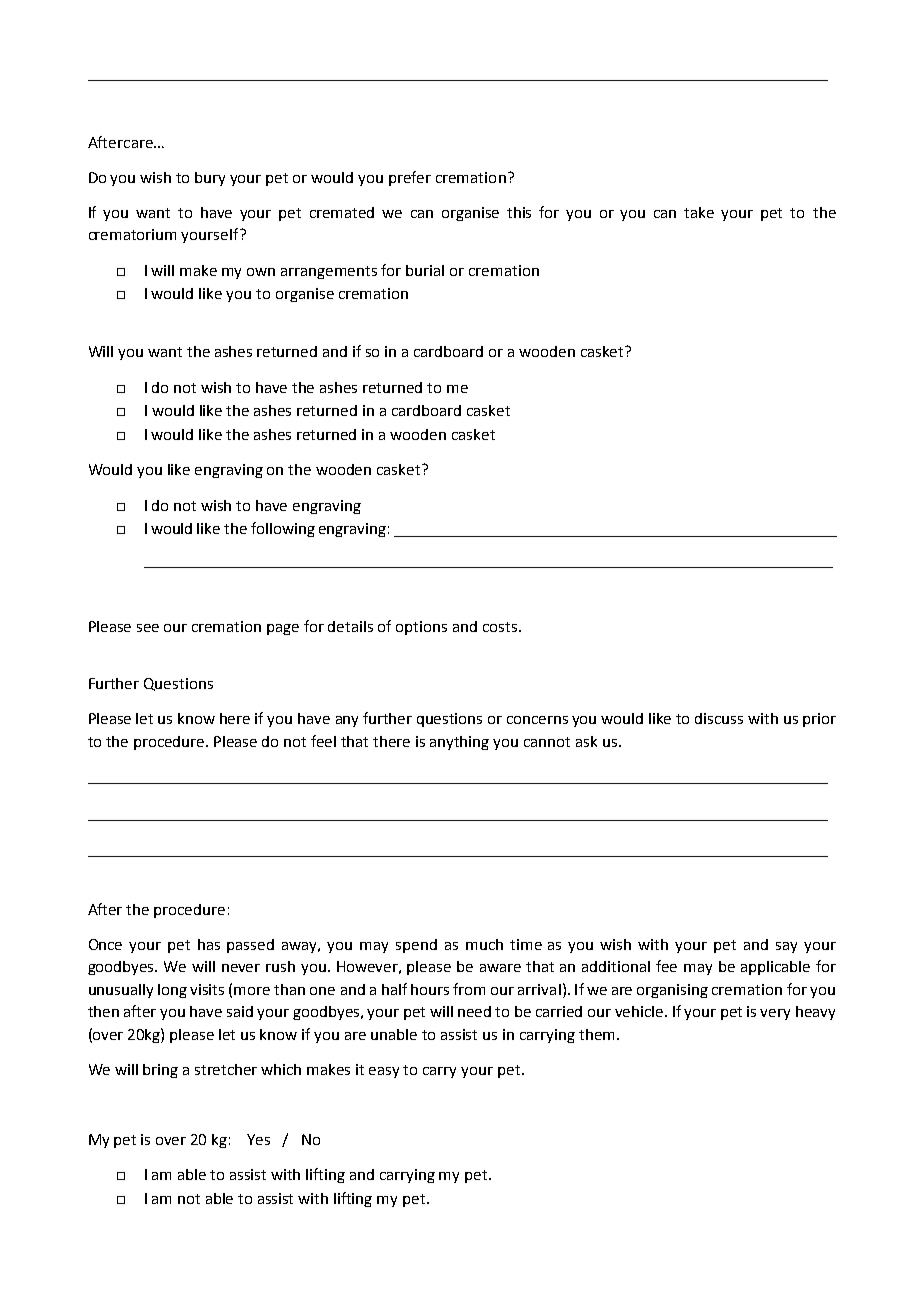 The width and height of the screenshot is (924, 1308). I want to click on bring, so click(160, 1071).
